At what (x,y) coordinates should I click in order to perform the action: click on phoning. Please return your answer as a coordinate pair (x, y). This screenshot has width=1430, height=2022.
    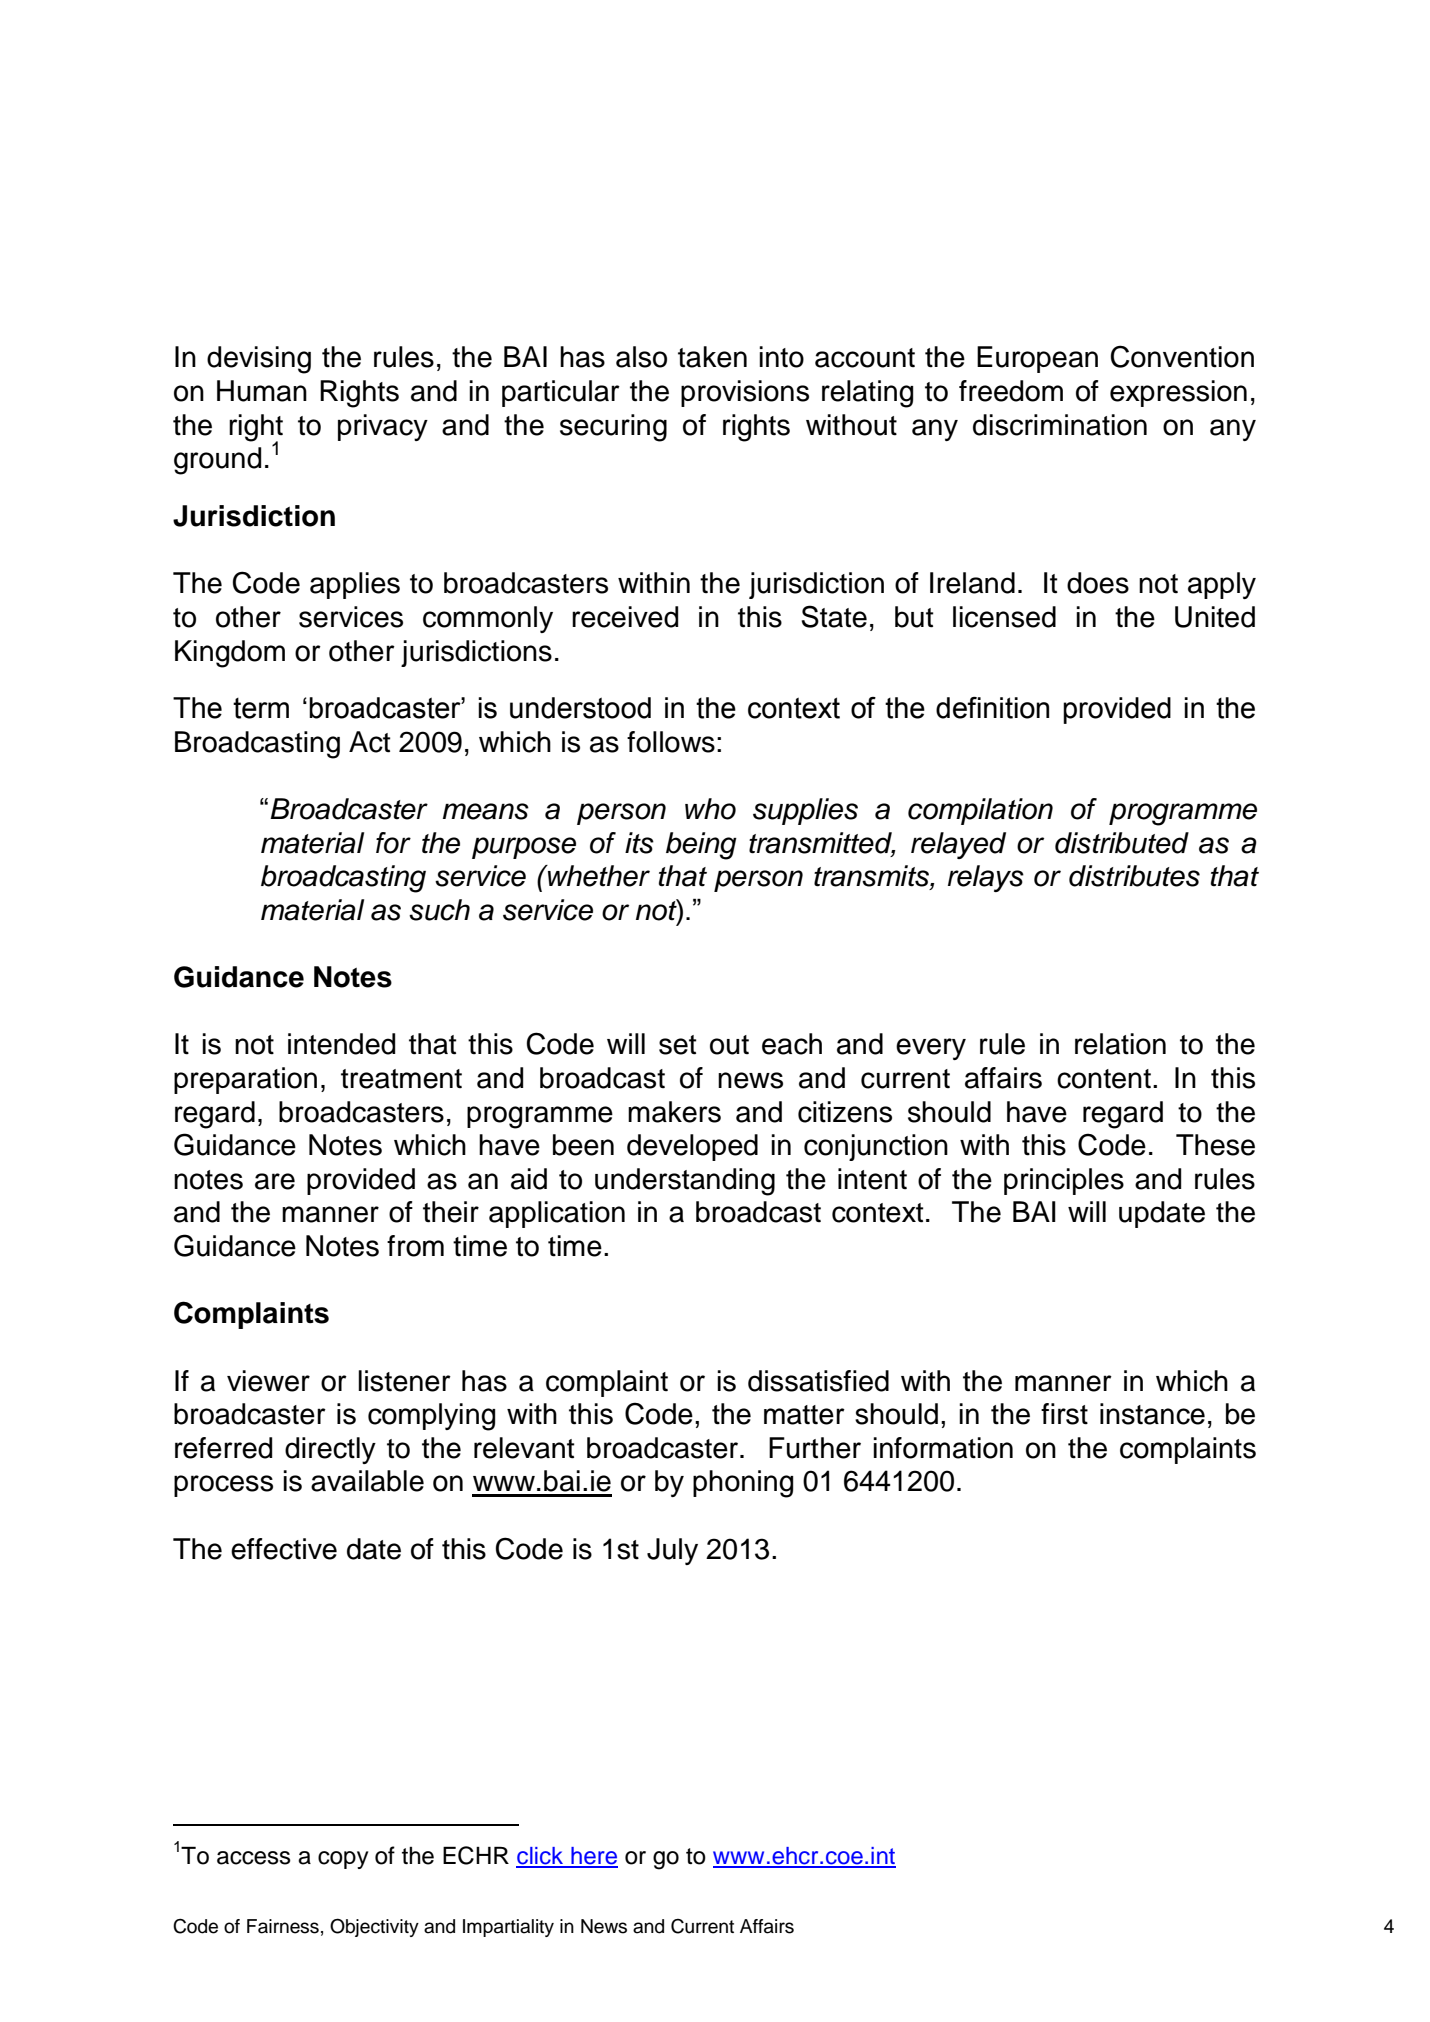
    Looking at the image, I should click on (743, 1484).
